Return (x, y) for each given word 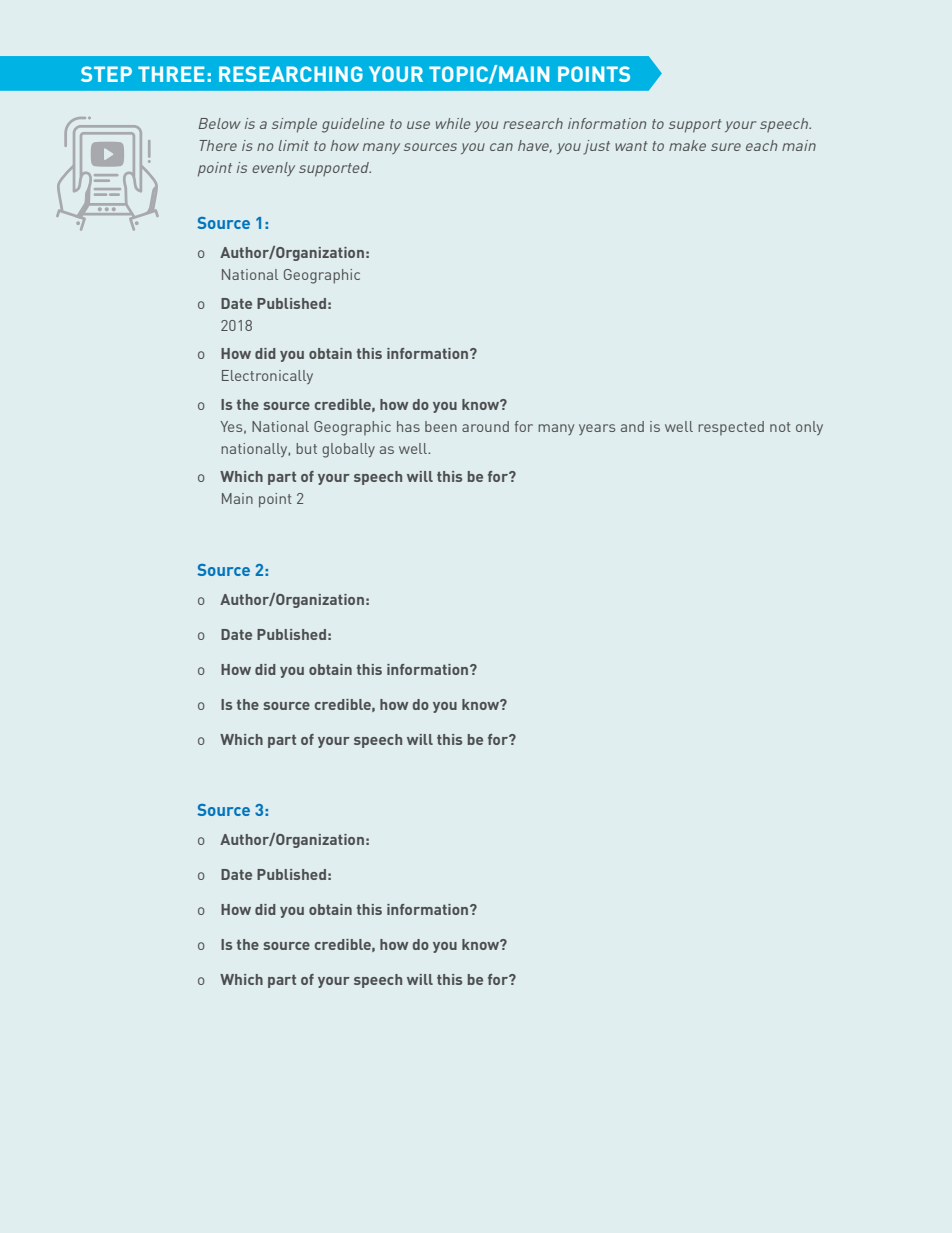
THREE (171, 74)
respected (731, 428)
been (441, 426)
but (306, 448)
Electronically (267, 377)
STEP (106, 74)
